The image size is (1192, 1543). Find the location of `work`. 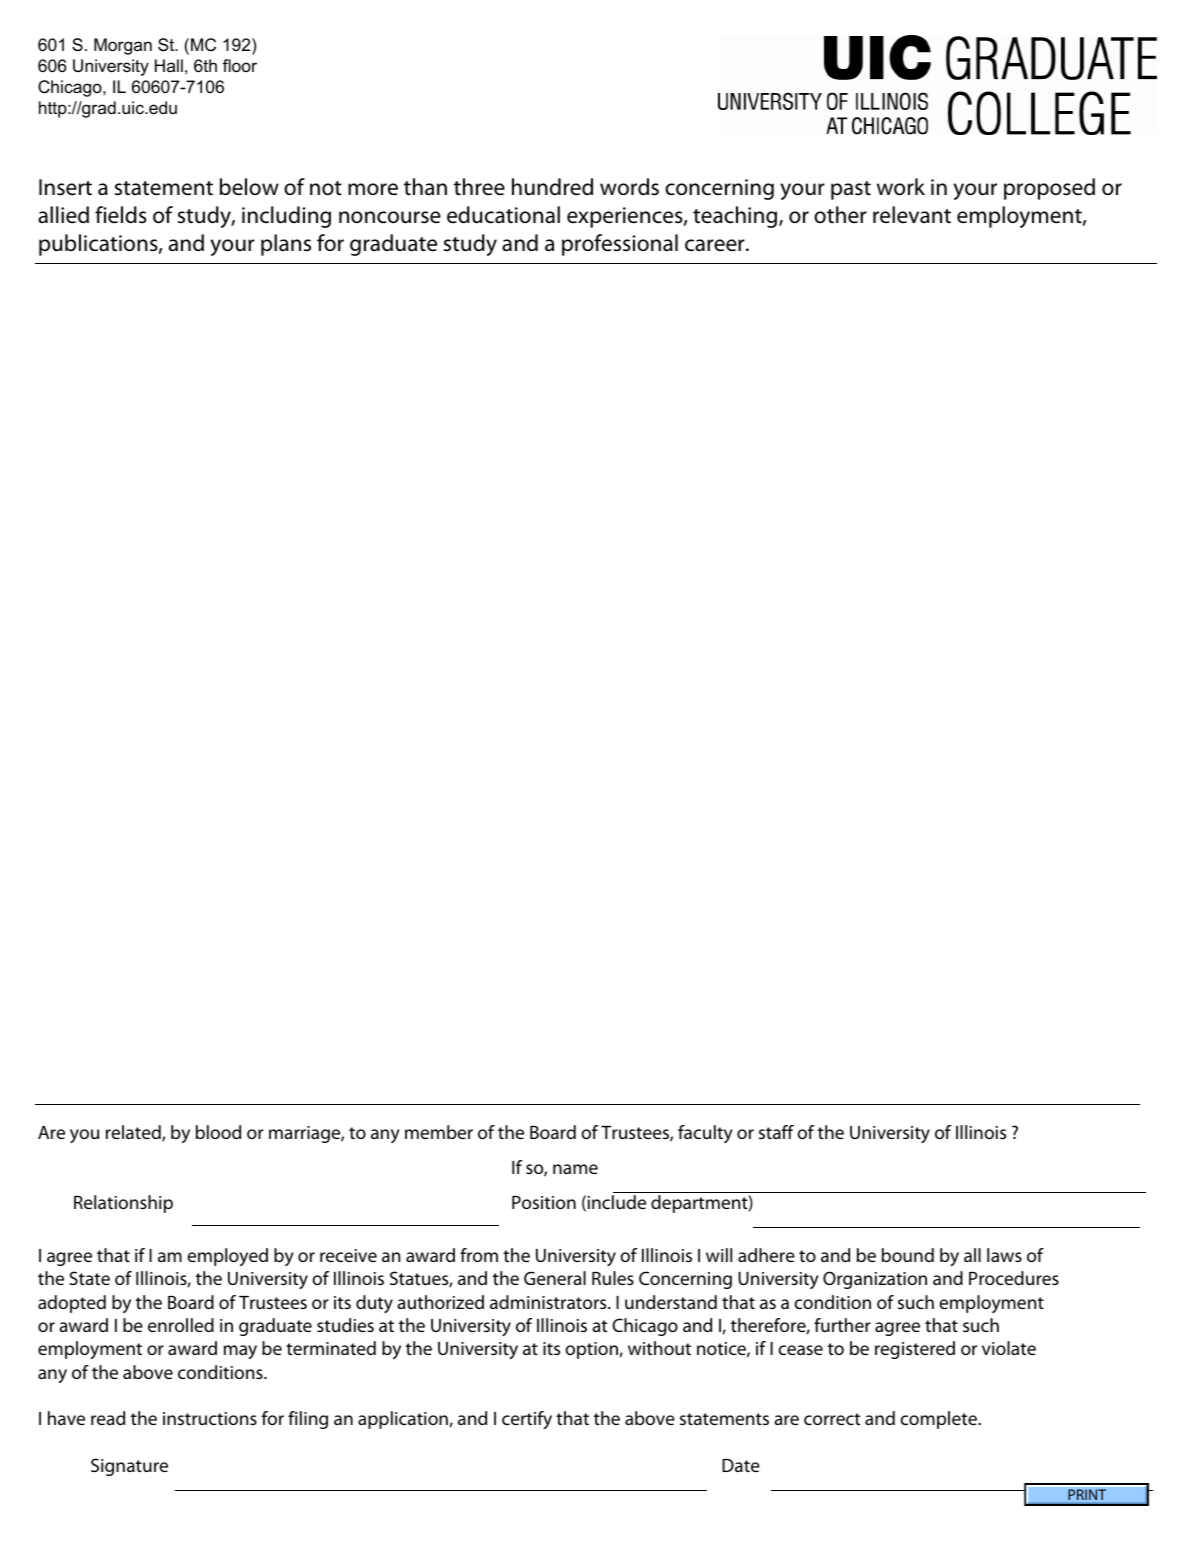

work is located at coordinates (901, 187).
